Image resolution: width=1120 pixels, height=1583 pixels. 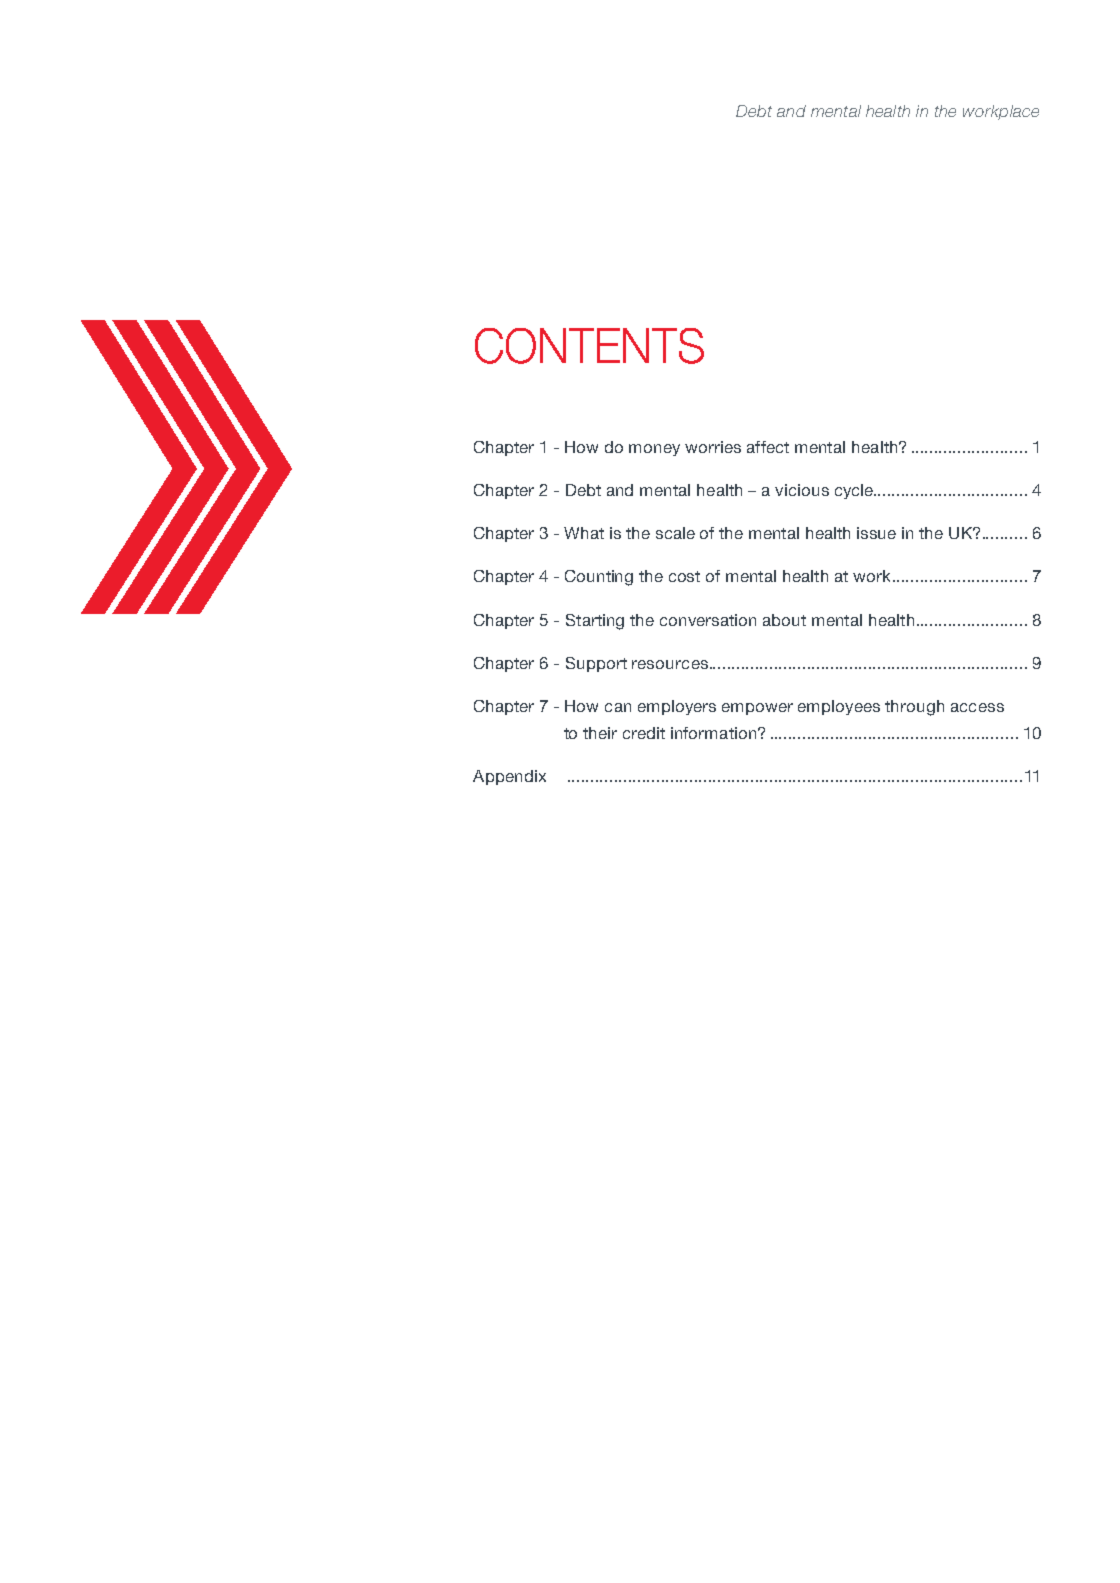 What do you see at coordinates (675, 533) in the document?
I see `scale` at bounding box center [675, 533].
